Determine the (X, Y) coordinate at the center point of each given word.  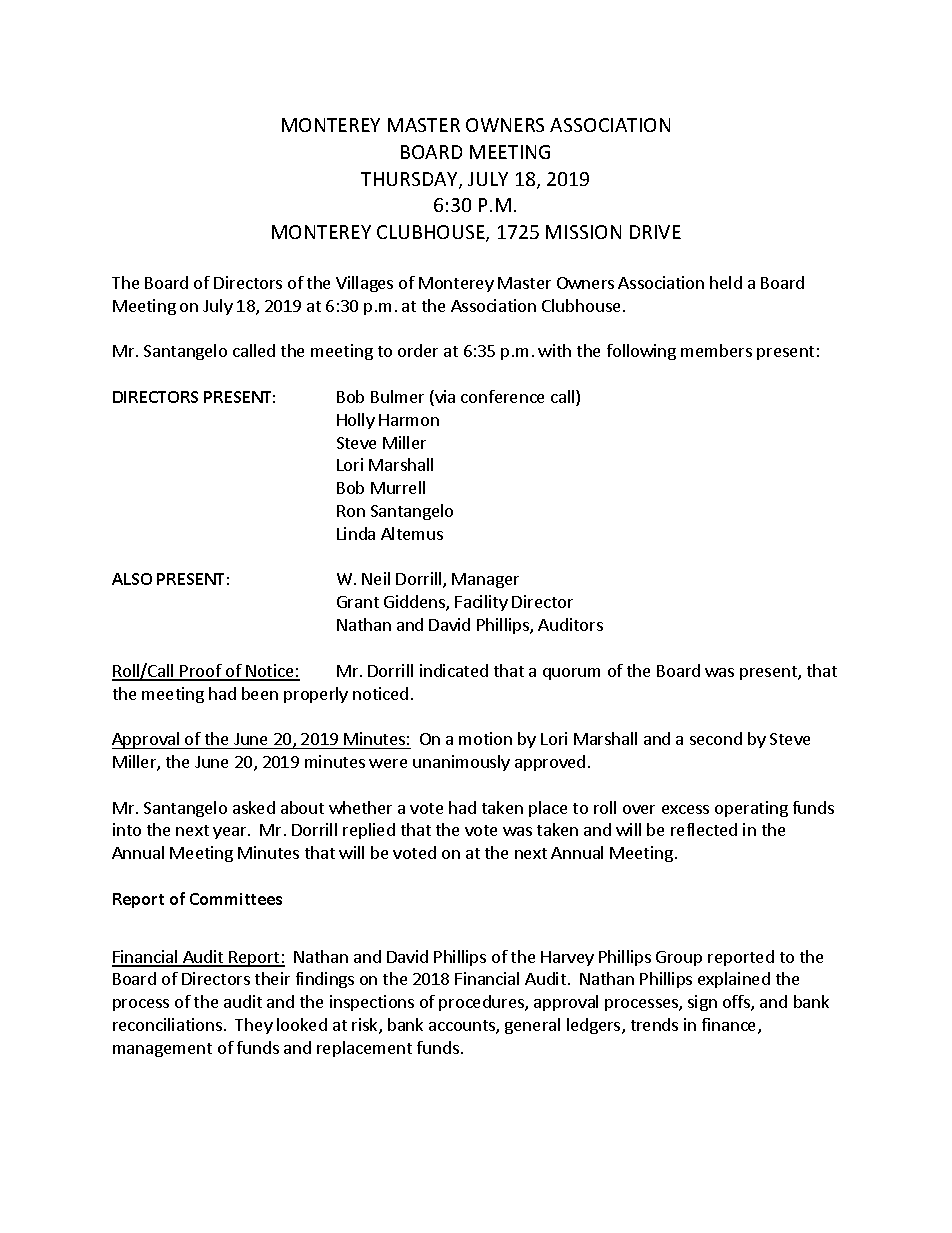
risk (366, 1026)
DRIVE (655, 232)
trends (654, 1024)
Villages (364, 284)
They (254, 1026)
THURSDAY (410, 180)
